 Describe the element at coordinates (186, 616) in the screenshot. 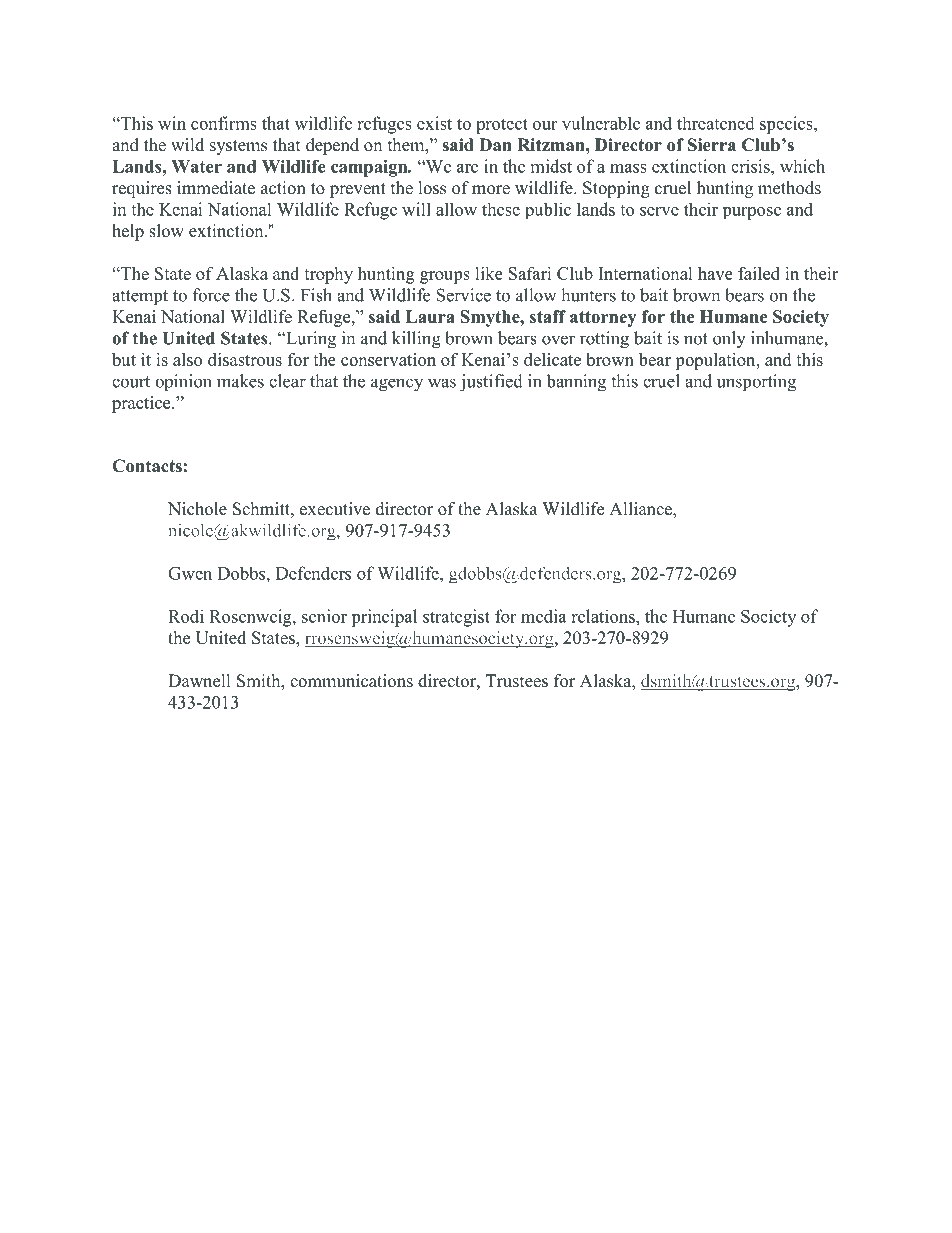

I see `Rodi` at that location.
